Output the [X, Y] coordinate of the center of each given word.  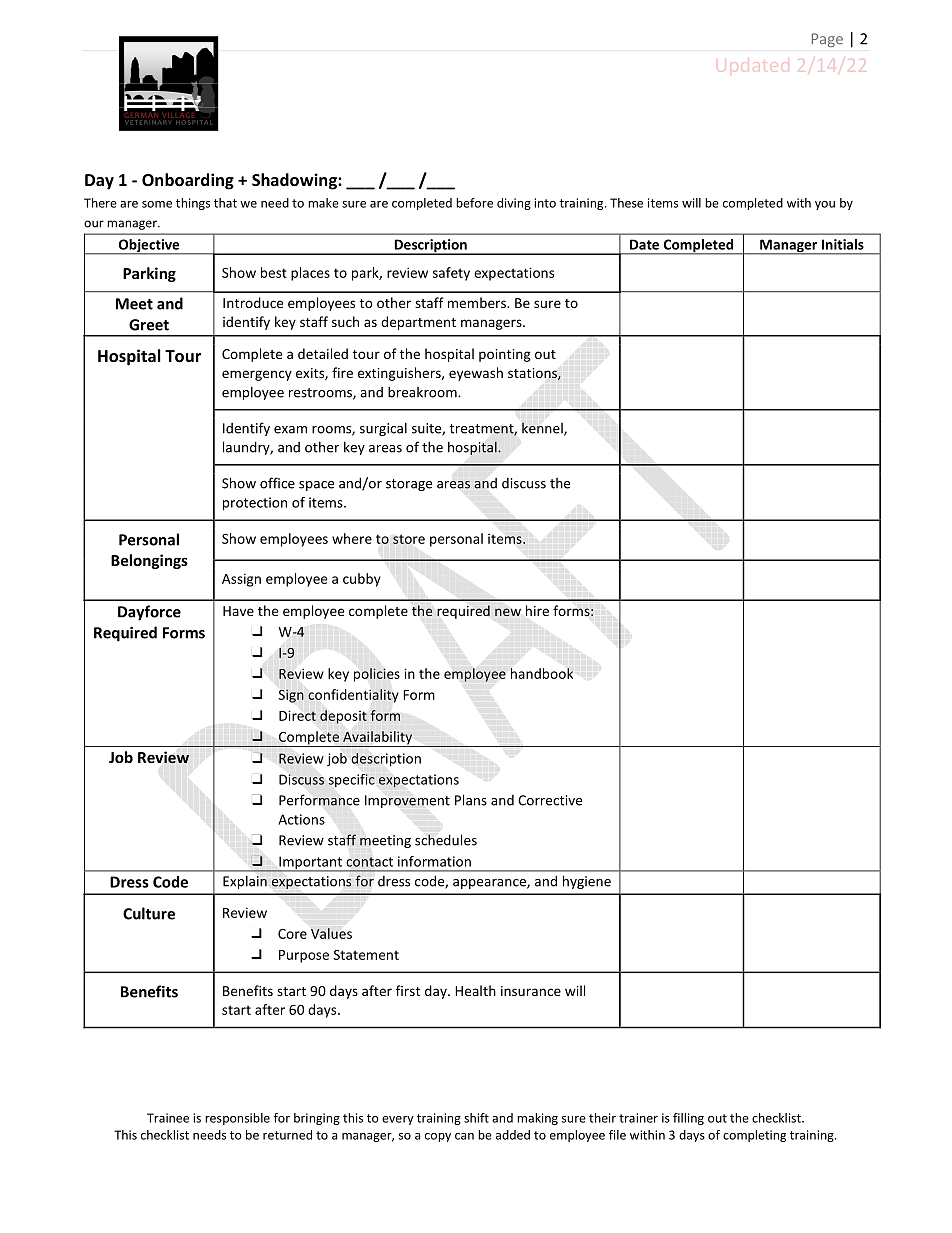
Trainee [168, 1118]
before [474, 203]
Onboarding [188, 181]
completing [754, 1136]
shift [476, 1118]
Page [827, 40]
